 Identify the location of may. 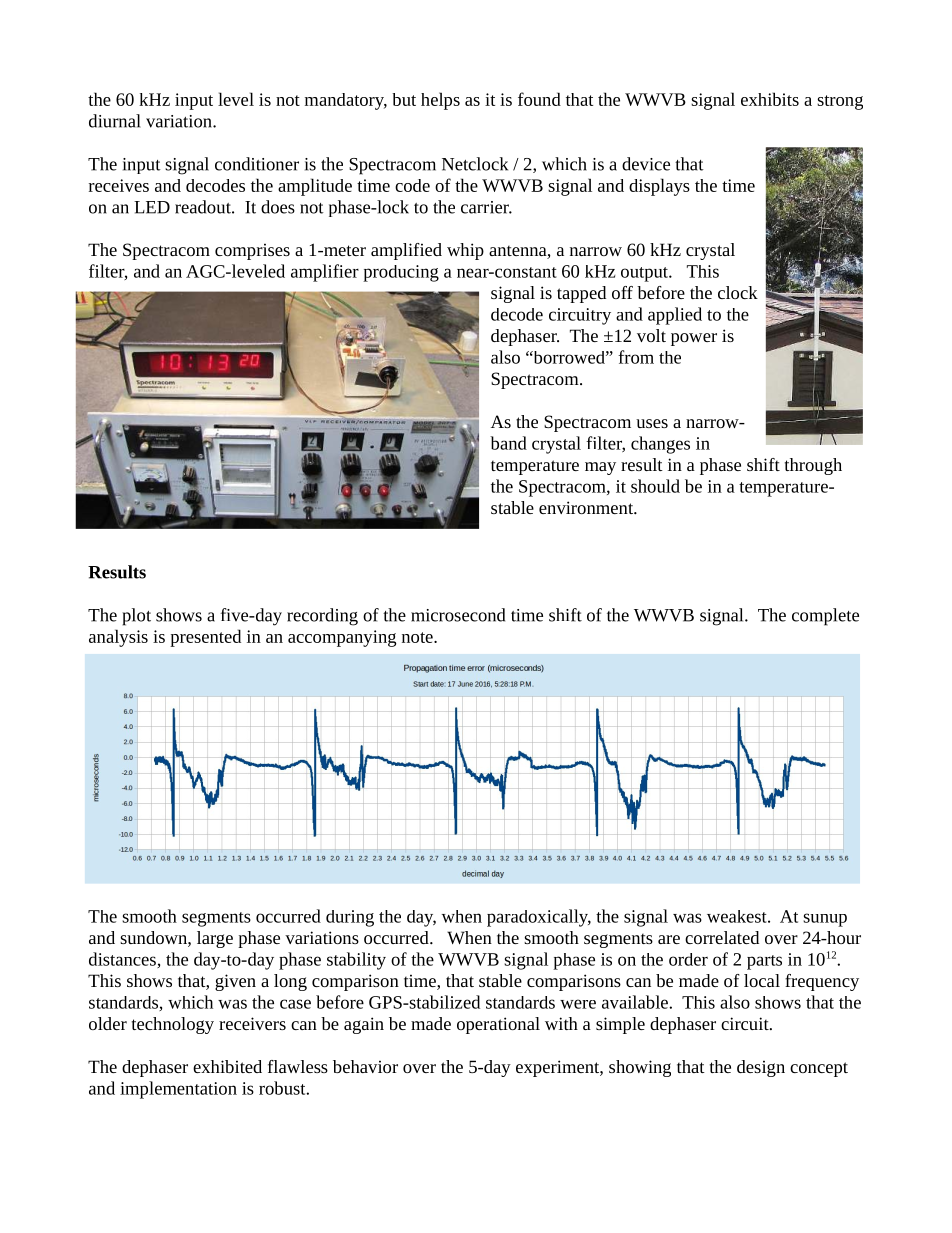
(600, 468).
